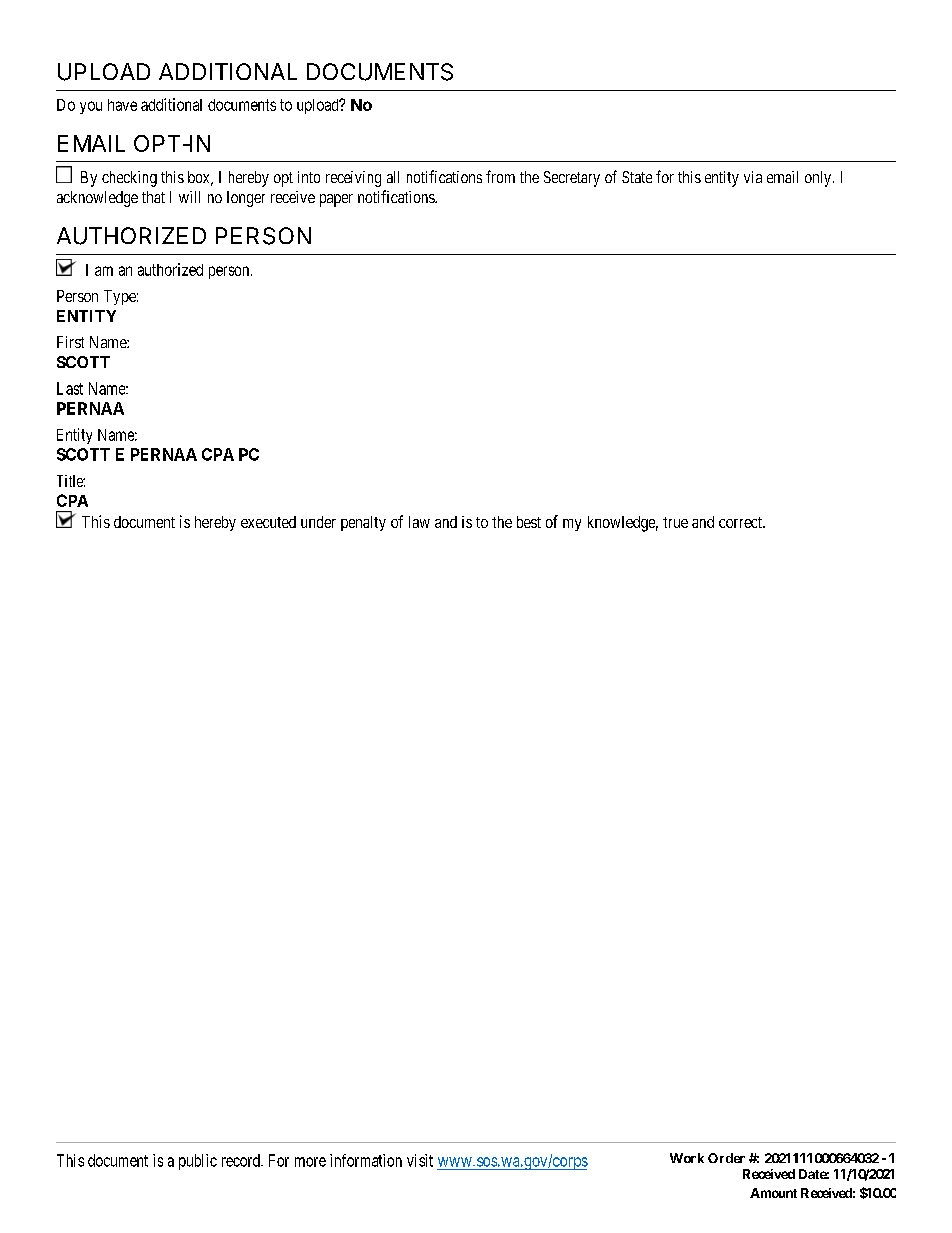  Describe the element at coordinates (420, 1160) in the image. I see `visit` at that location.
